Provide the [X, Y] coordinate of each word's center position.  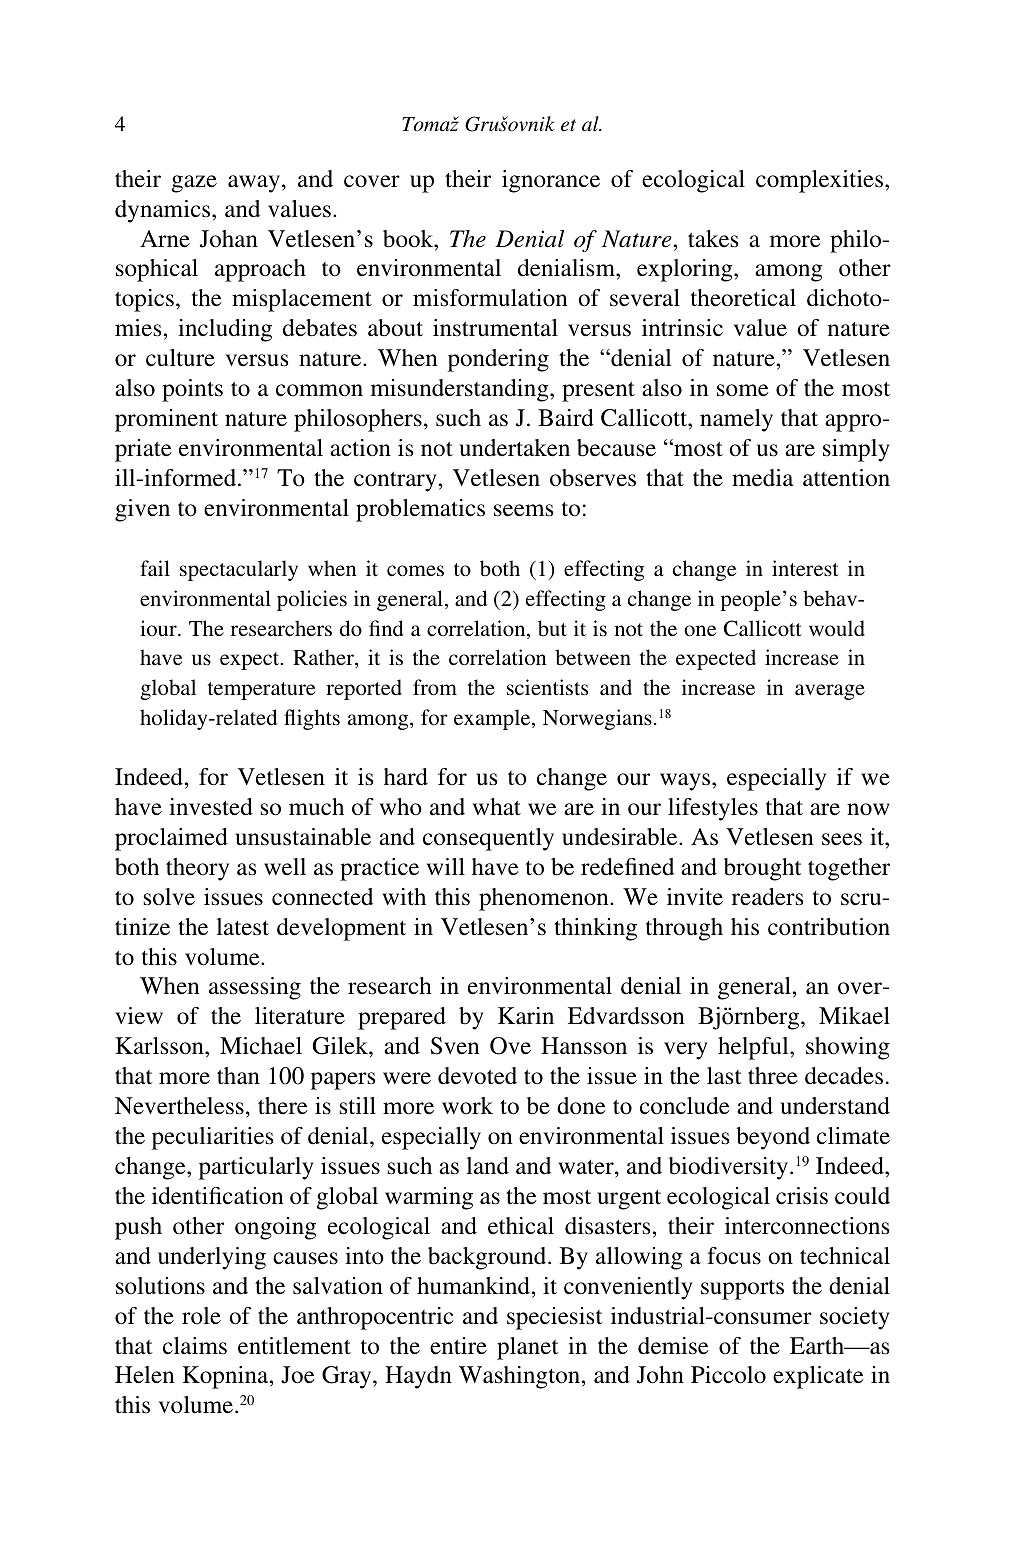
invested [211, 807]
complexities [821, 181]
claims [195, 1346]
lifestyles [713, 809]
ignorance [551, 181]
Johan [229, 239]
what [497, 807]
